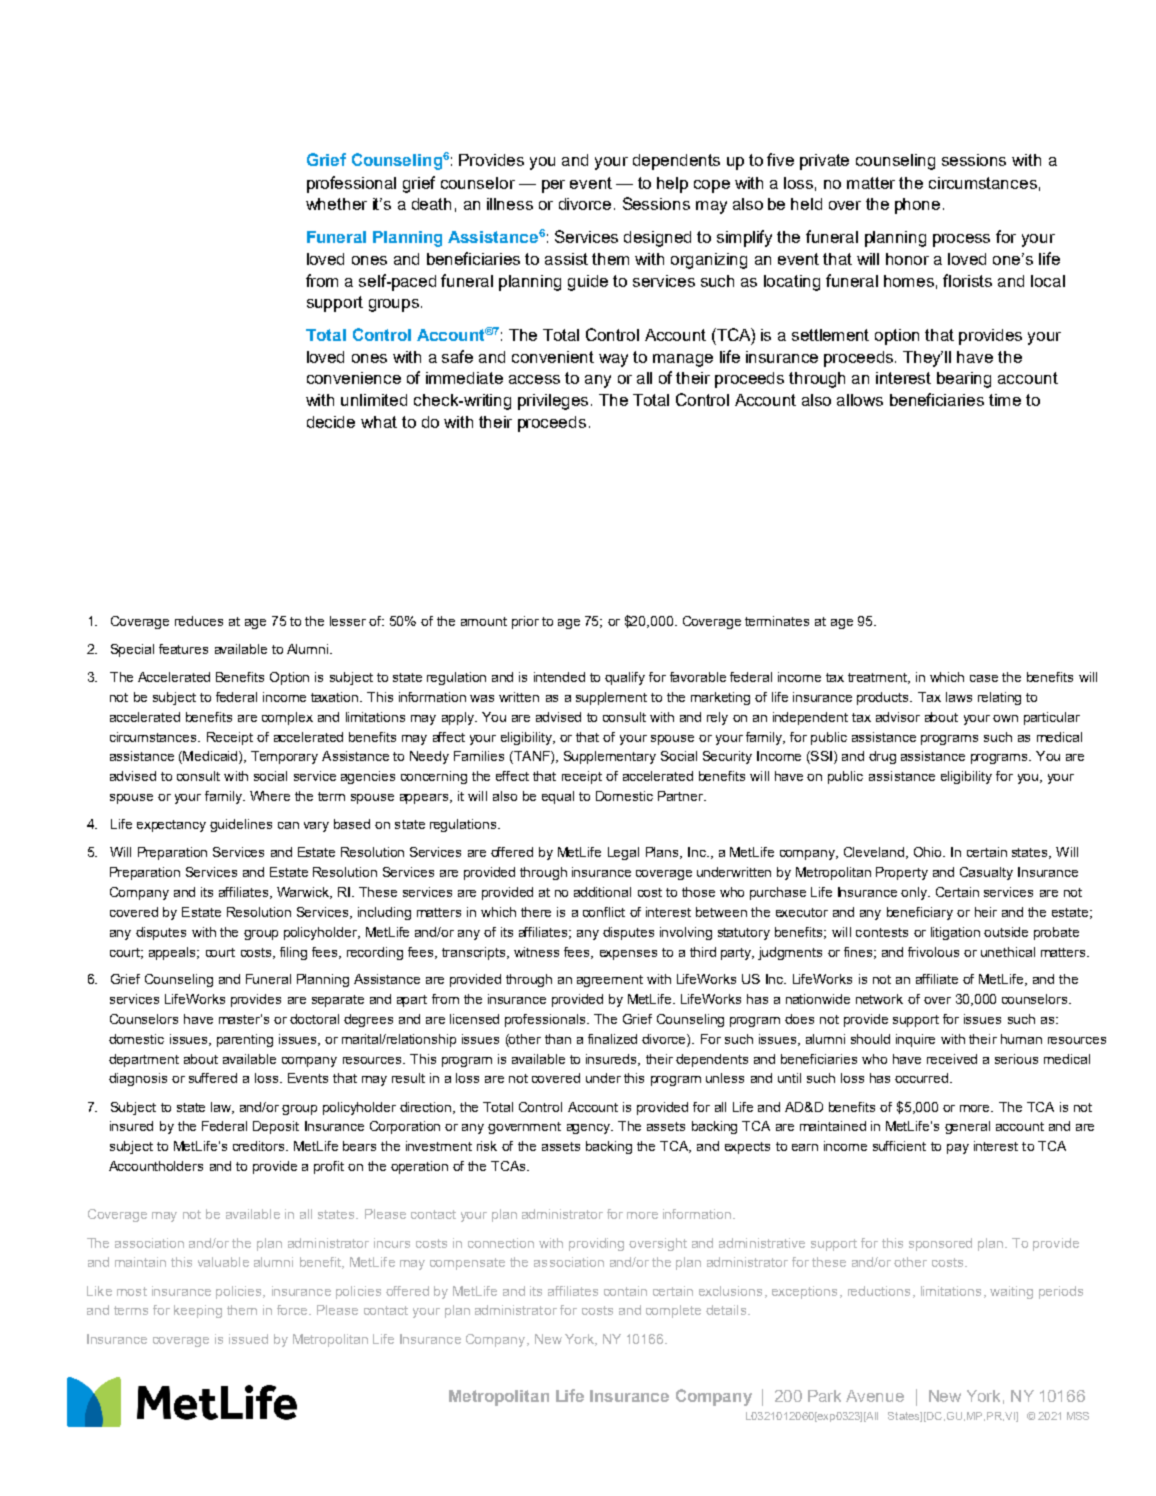 The width and height of the image is (1156, 1496). Describe the element at coordinates (984, 678) in the image. I see `case` at that location.
